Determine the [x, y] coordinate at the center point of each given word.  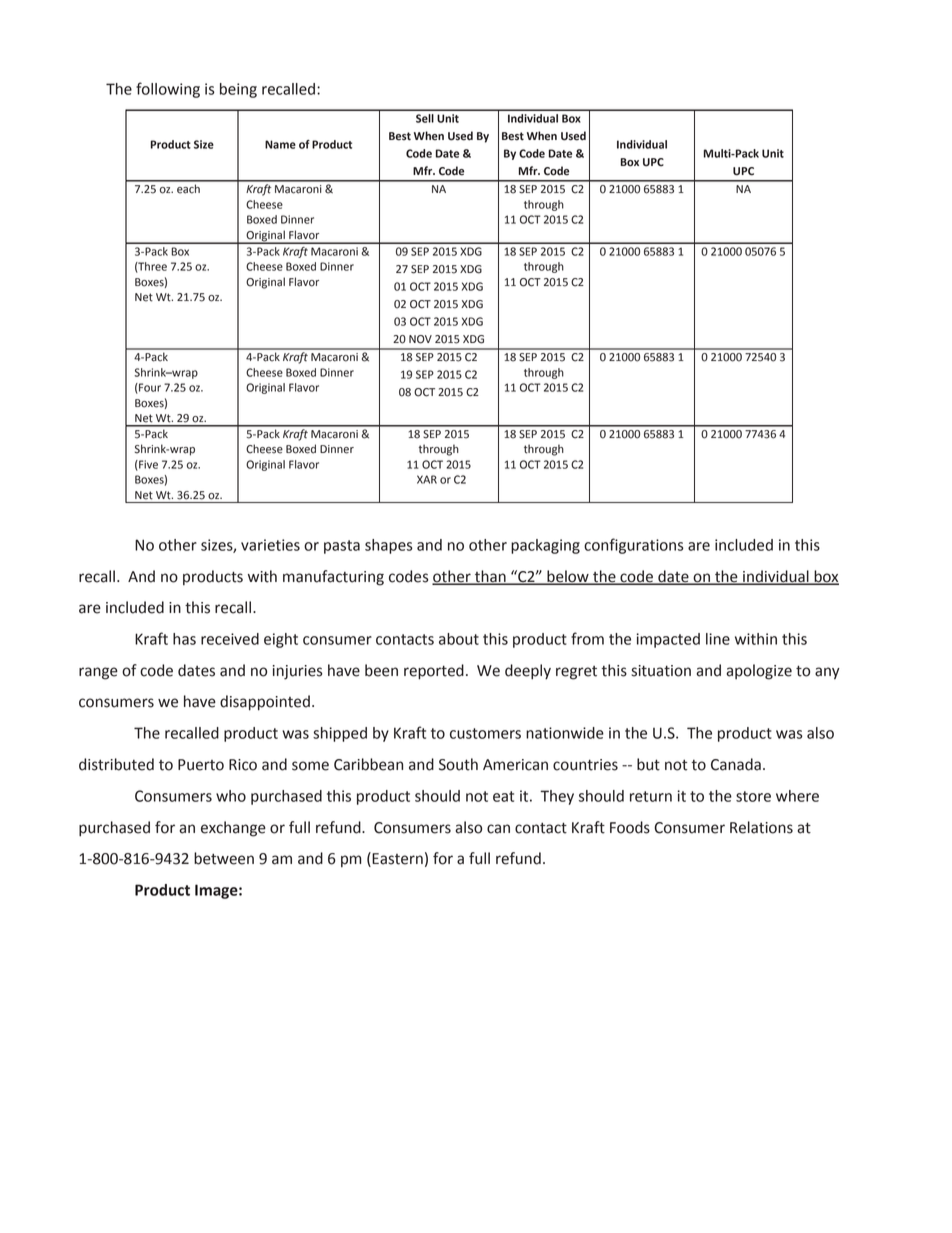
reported [434, 672]
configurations [634, 546]
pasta [342, 547]
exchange [233, 829]
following [168, 90]
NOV [420, 339]
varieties [270, 545]
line [718, 639]
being [238, 90]
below [568, 577]
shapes [389, 546]
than [490, 577]
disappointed [265, 703]
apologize [759, 672]
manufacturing [333, 578]
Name [280, 144]
